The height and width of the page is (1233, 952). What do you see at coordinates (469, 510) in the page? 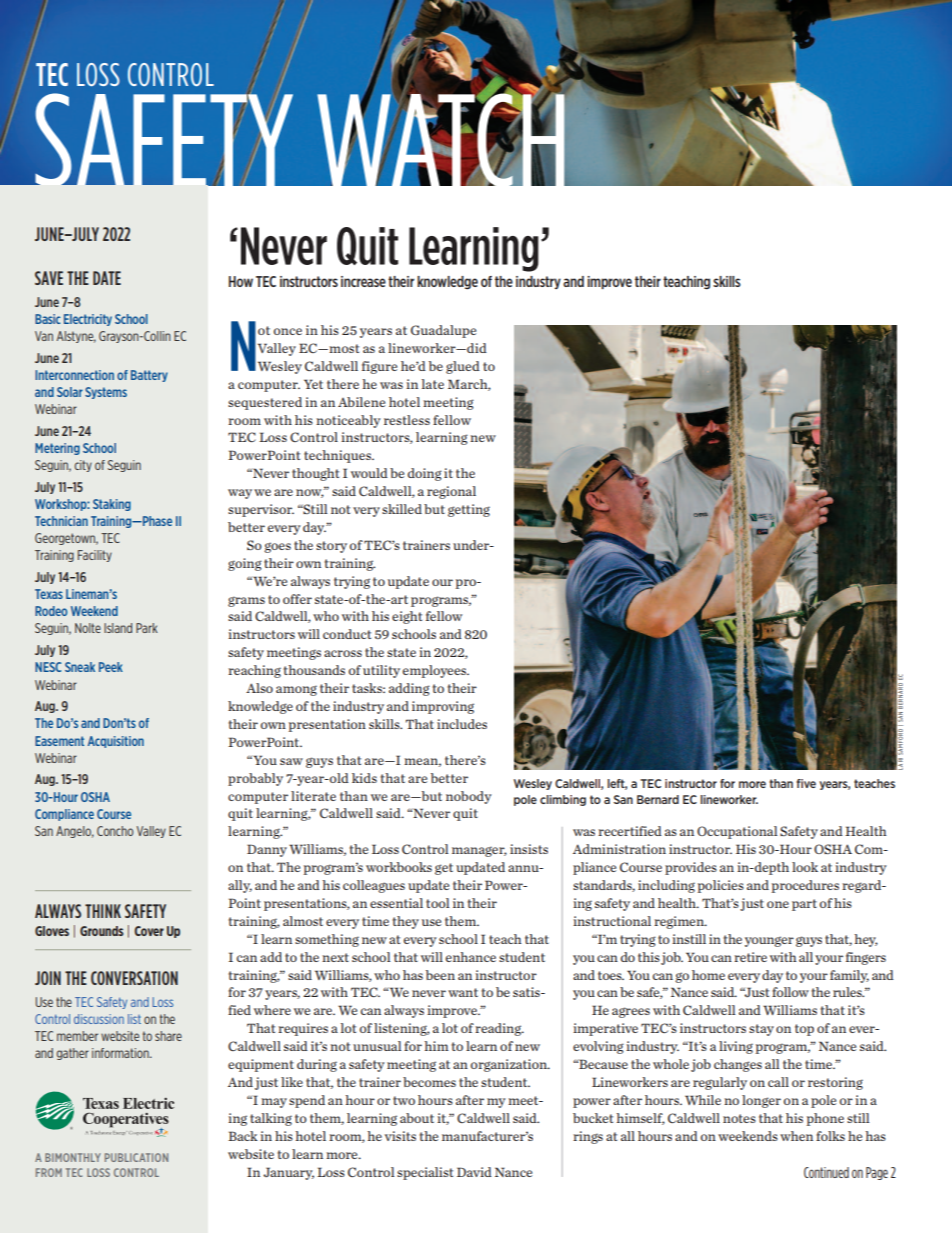
I see `getting` at bounding box center [469, 510].
